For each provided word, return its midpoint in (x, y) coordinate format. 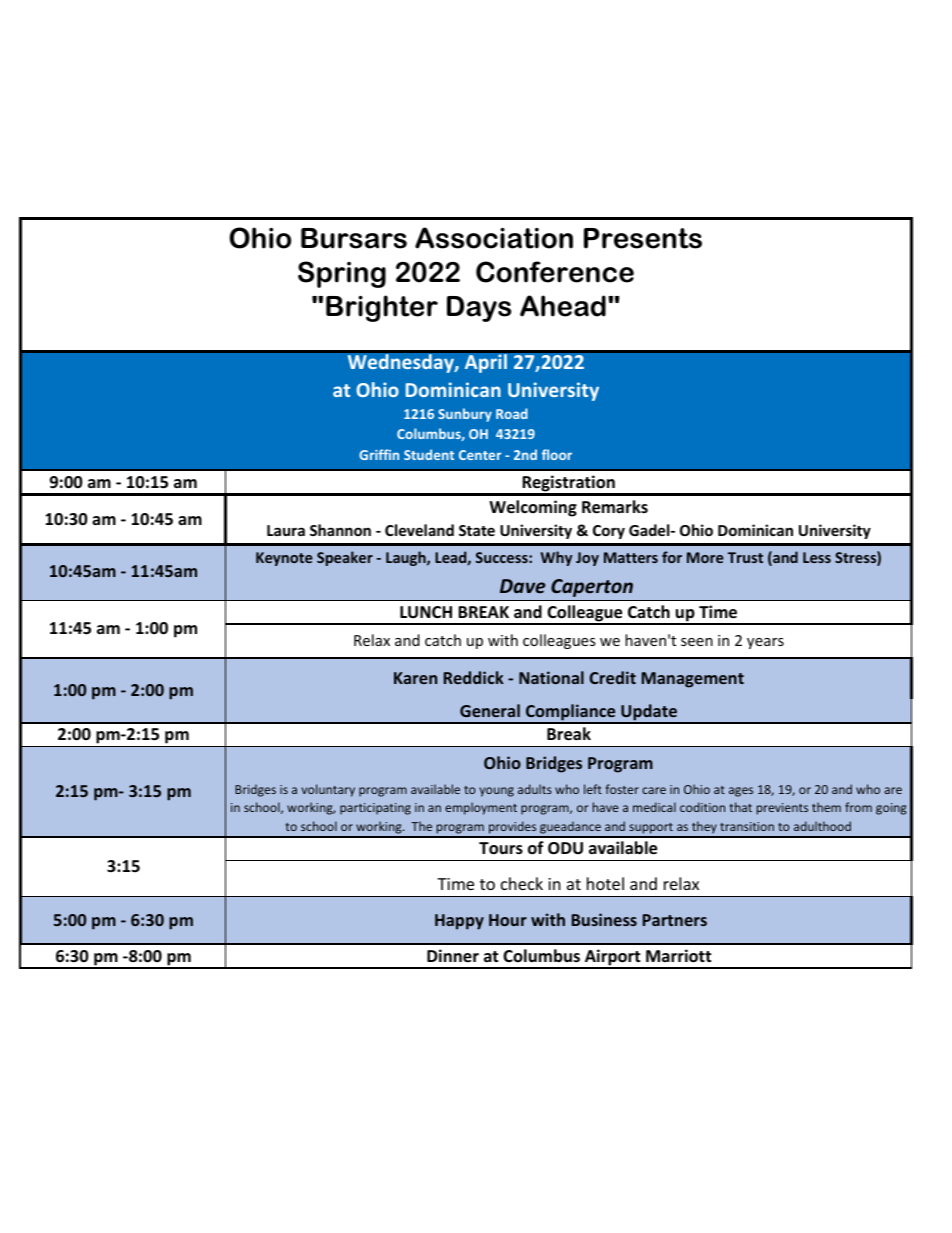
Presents (643, 238)
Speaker (345, 558)
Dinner (453, 956)
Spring (342, 274)
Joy (587, 559)
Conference (555, 272)
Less (817, 557)
